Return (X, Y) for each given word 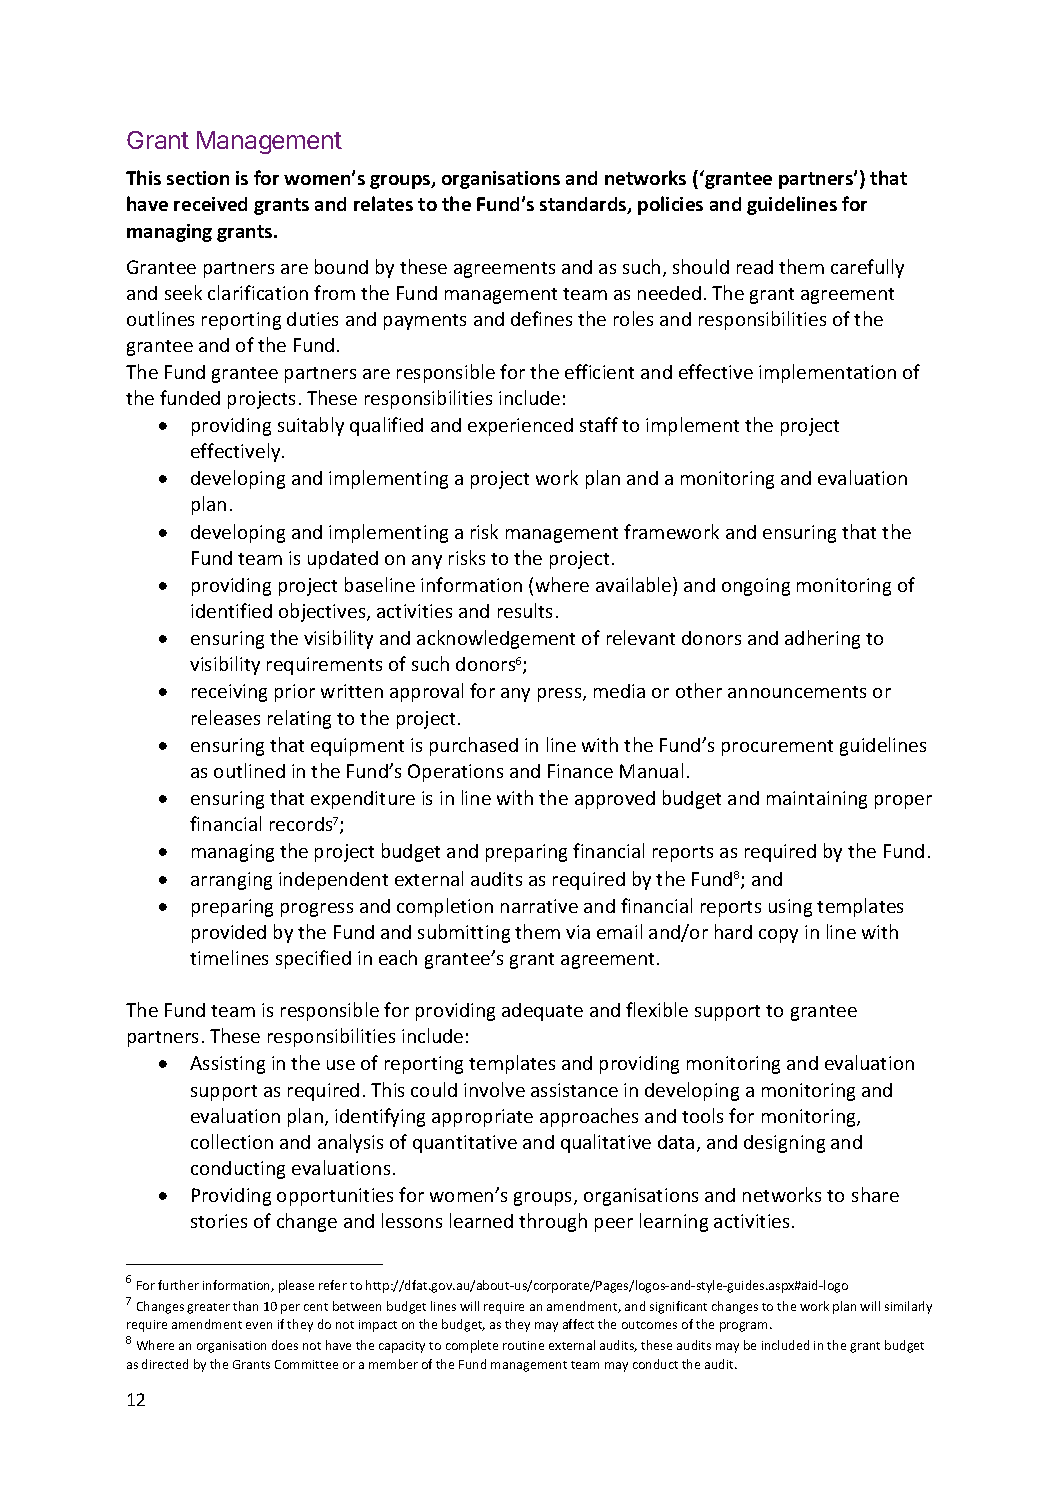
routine (523, 1345)
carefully (867, 268)
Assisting (227, 1065)
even (259, 1325)
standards (584, 205)
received (210, 204)
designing (784, 1144)
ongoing (756, 587)
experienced (520, 427)
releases (226, 717)
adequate (542, 1012)
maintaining (817, 800)
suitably (311, 426)
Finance (580, 771)
